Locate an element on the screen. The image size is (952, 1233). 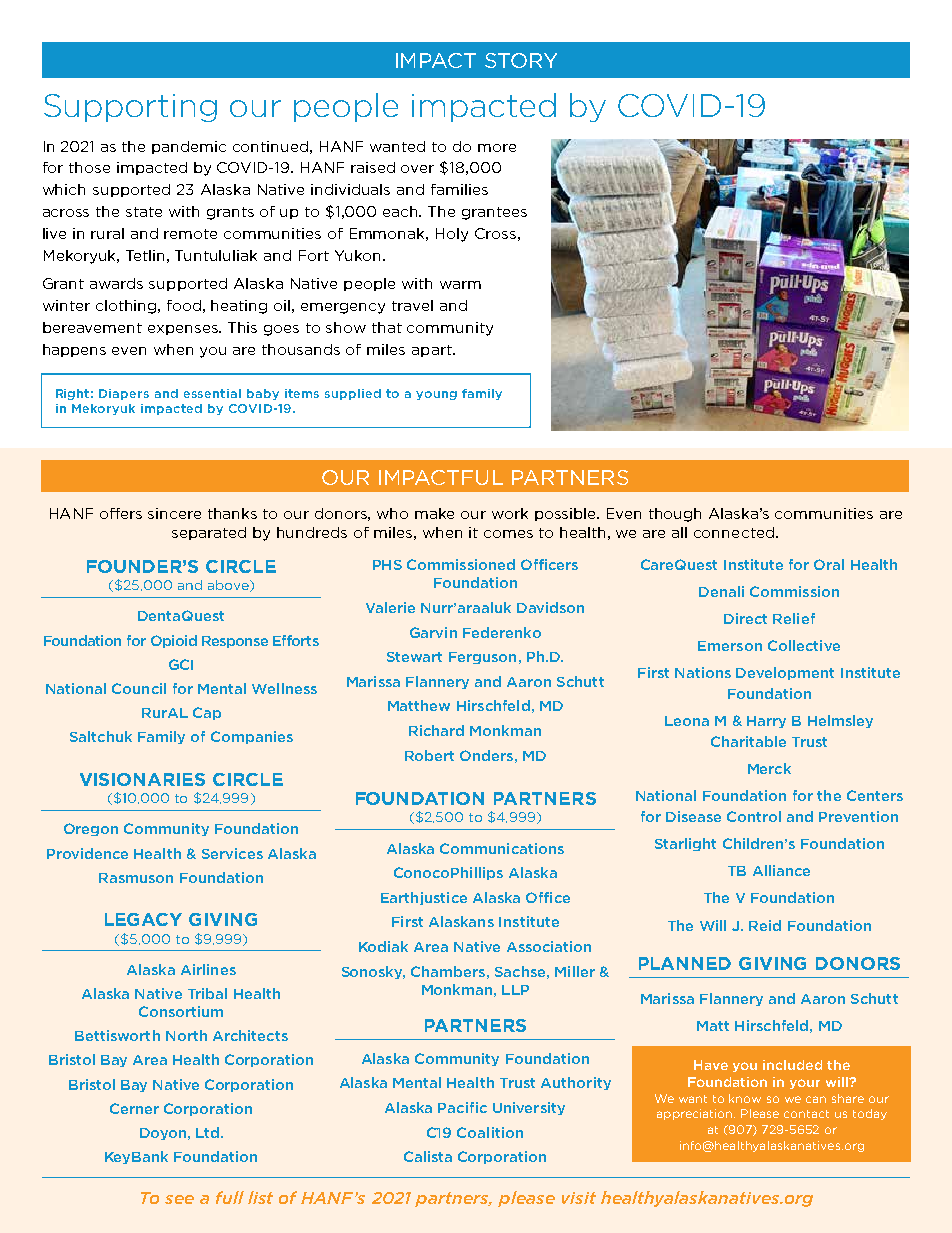
Supporting is located at coordinates (130, 108).
